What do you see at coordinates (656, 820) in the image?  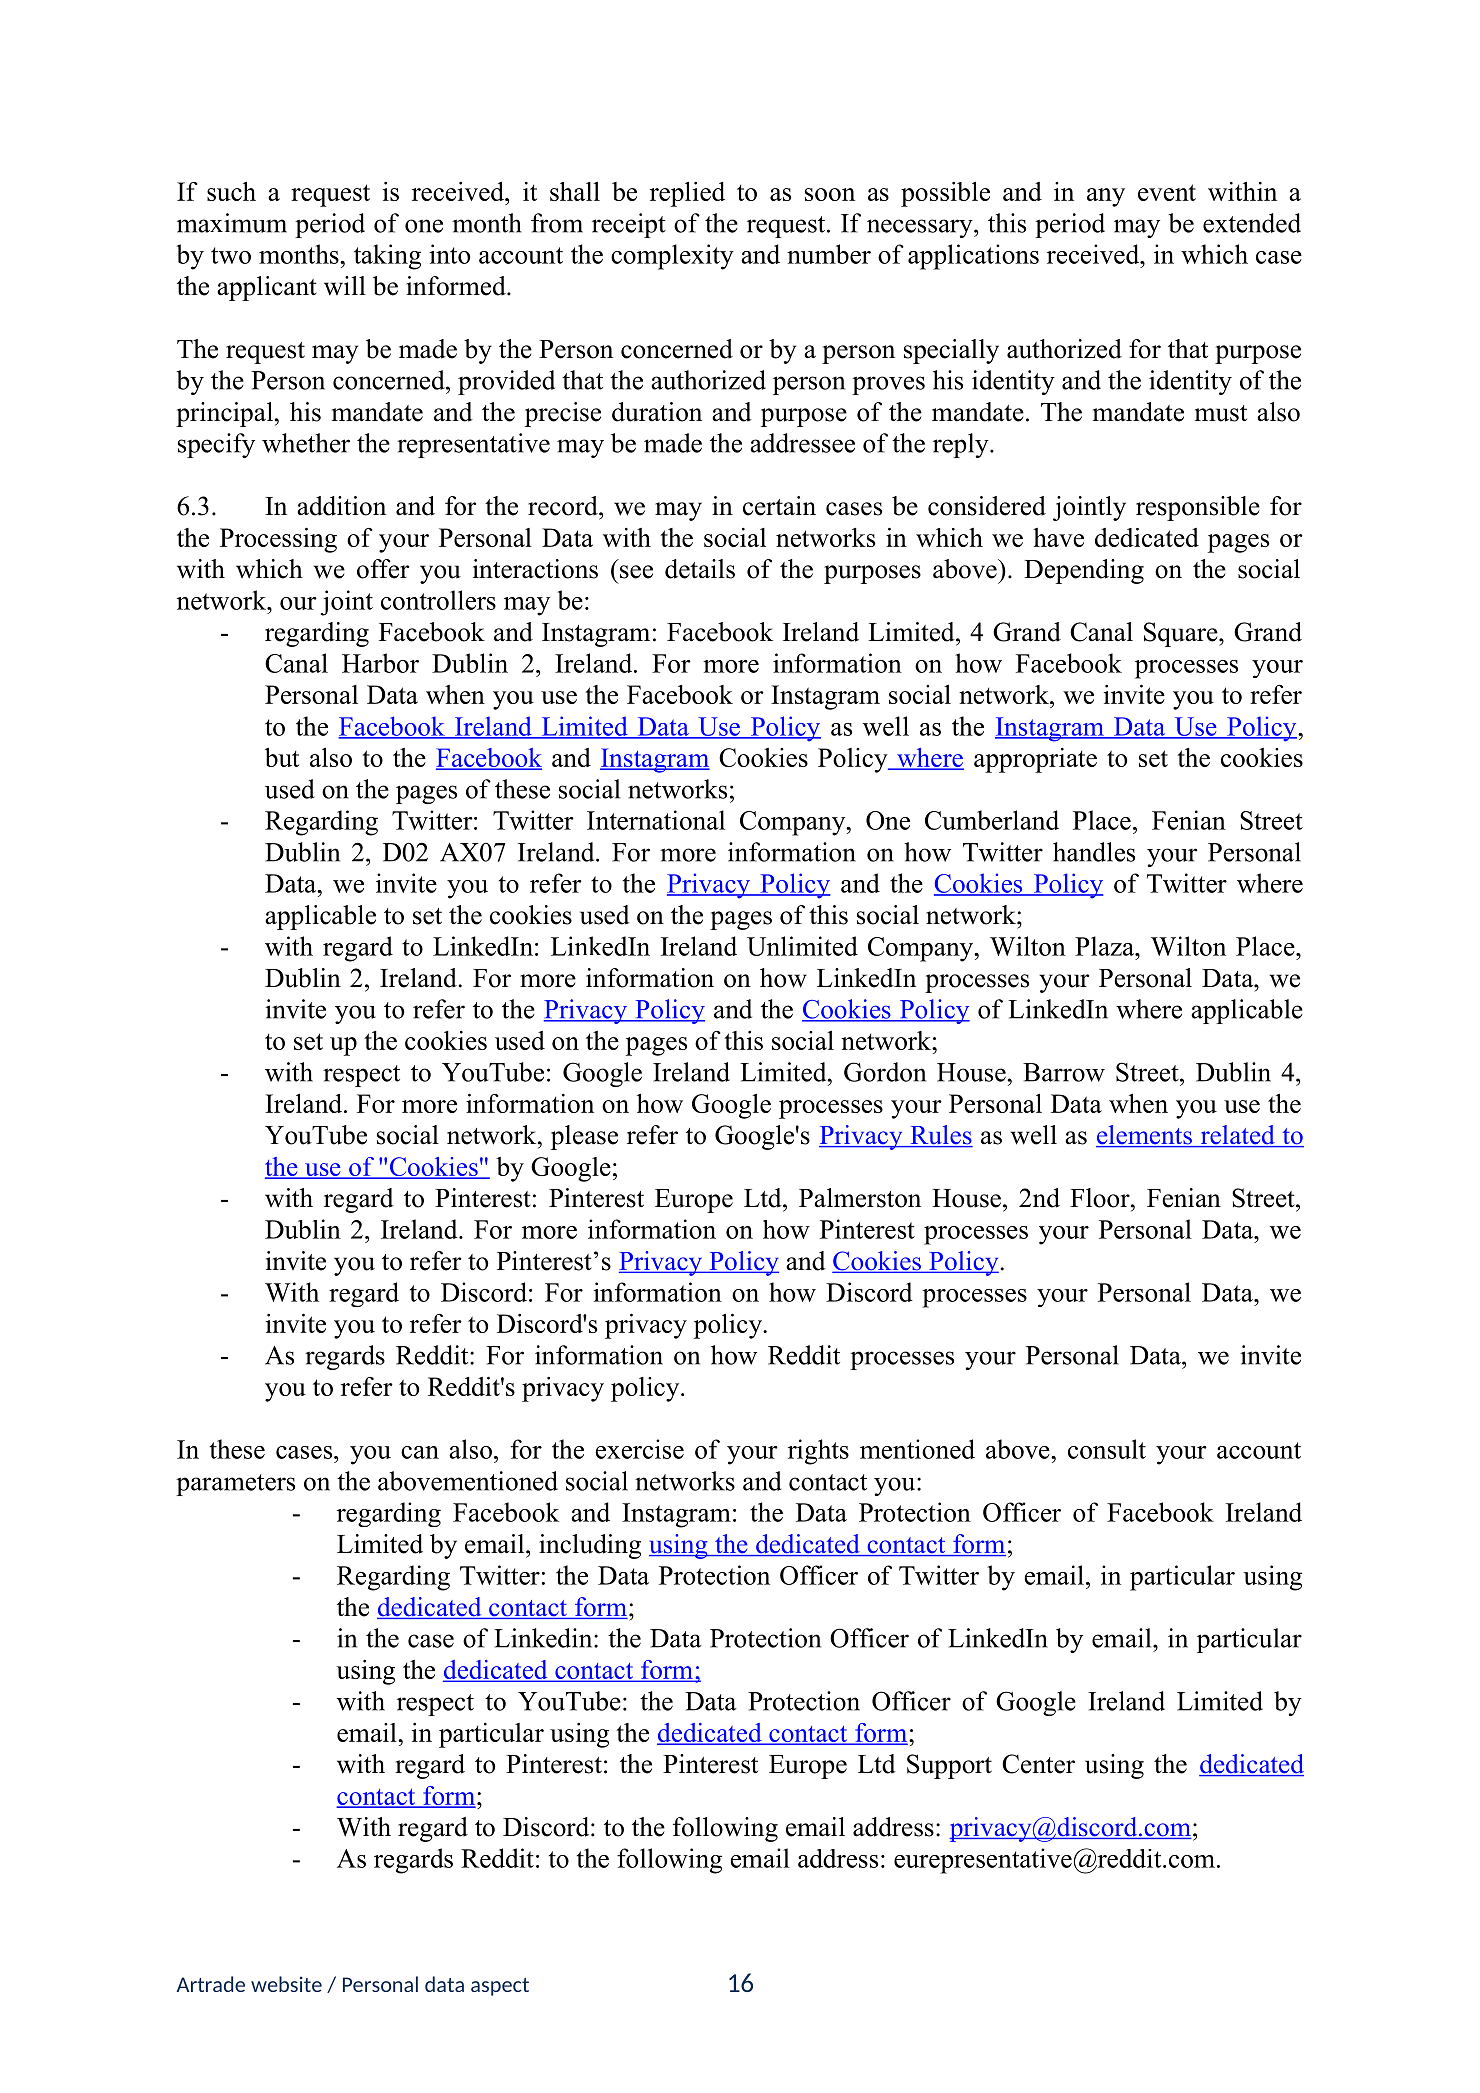 I see `International` at bounding box center [656, 820].
